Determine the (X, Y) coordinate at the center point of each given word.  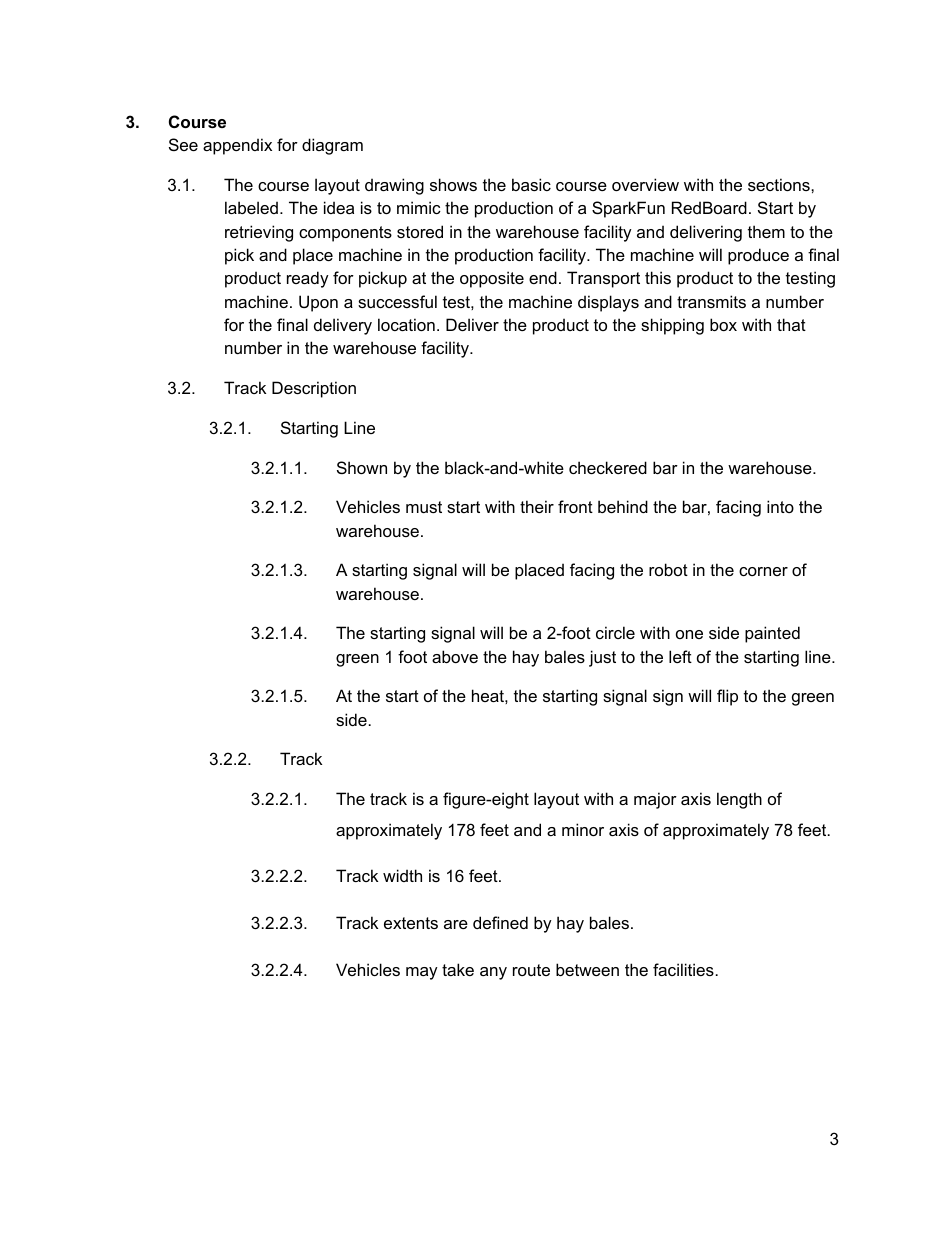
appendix (237, 146)
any (493, 973)
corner (763, 571)
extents (411, 923)
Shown (362, 467)
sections (780, 184)
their (537, 506)
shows (453, 184)
